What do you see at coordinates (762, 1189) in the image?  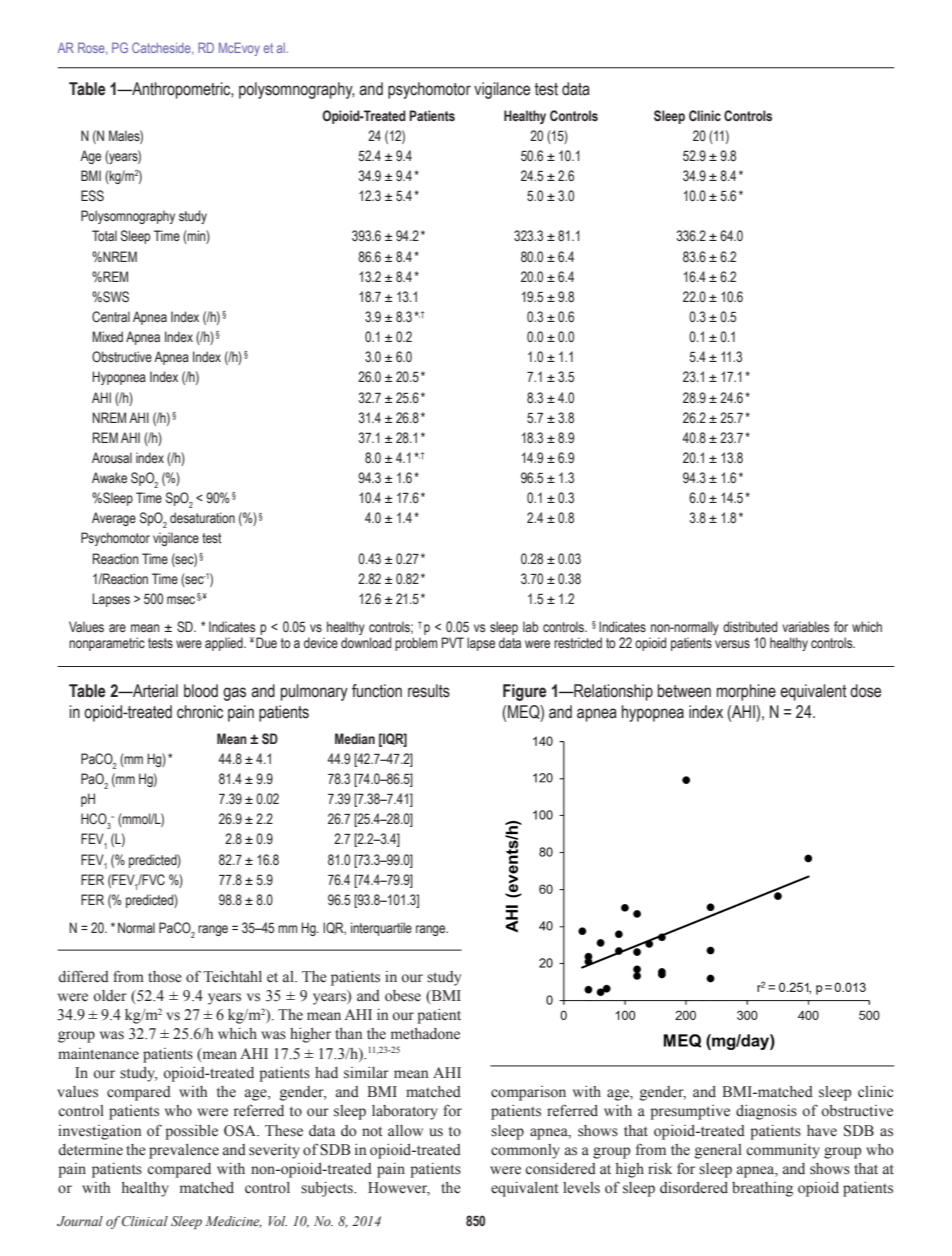 I see `breathing` at bounding box center [762, 1189].
